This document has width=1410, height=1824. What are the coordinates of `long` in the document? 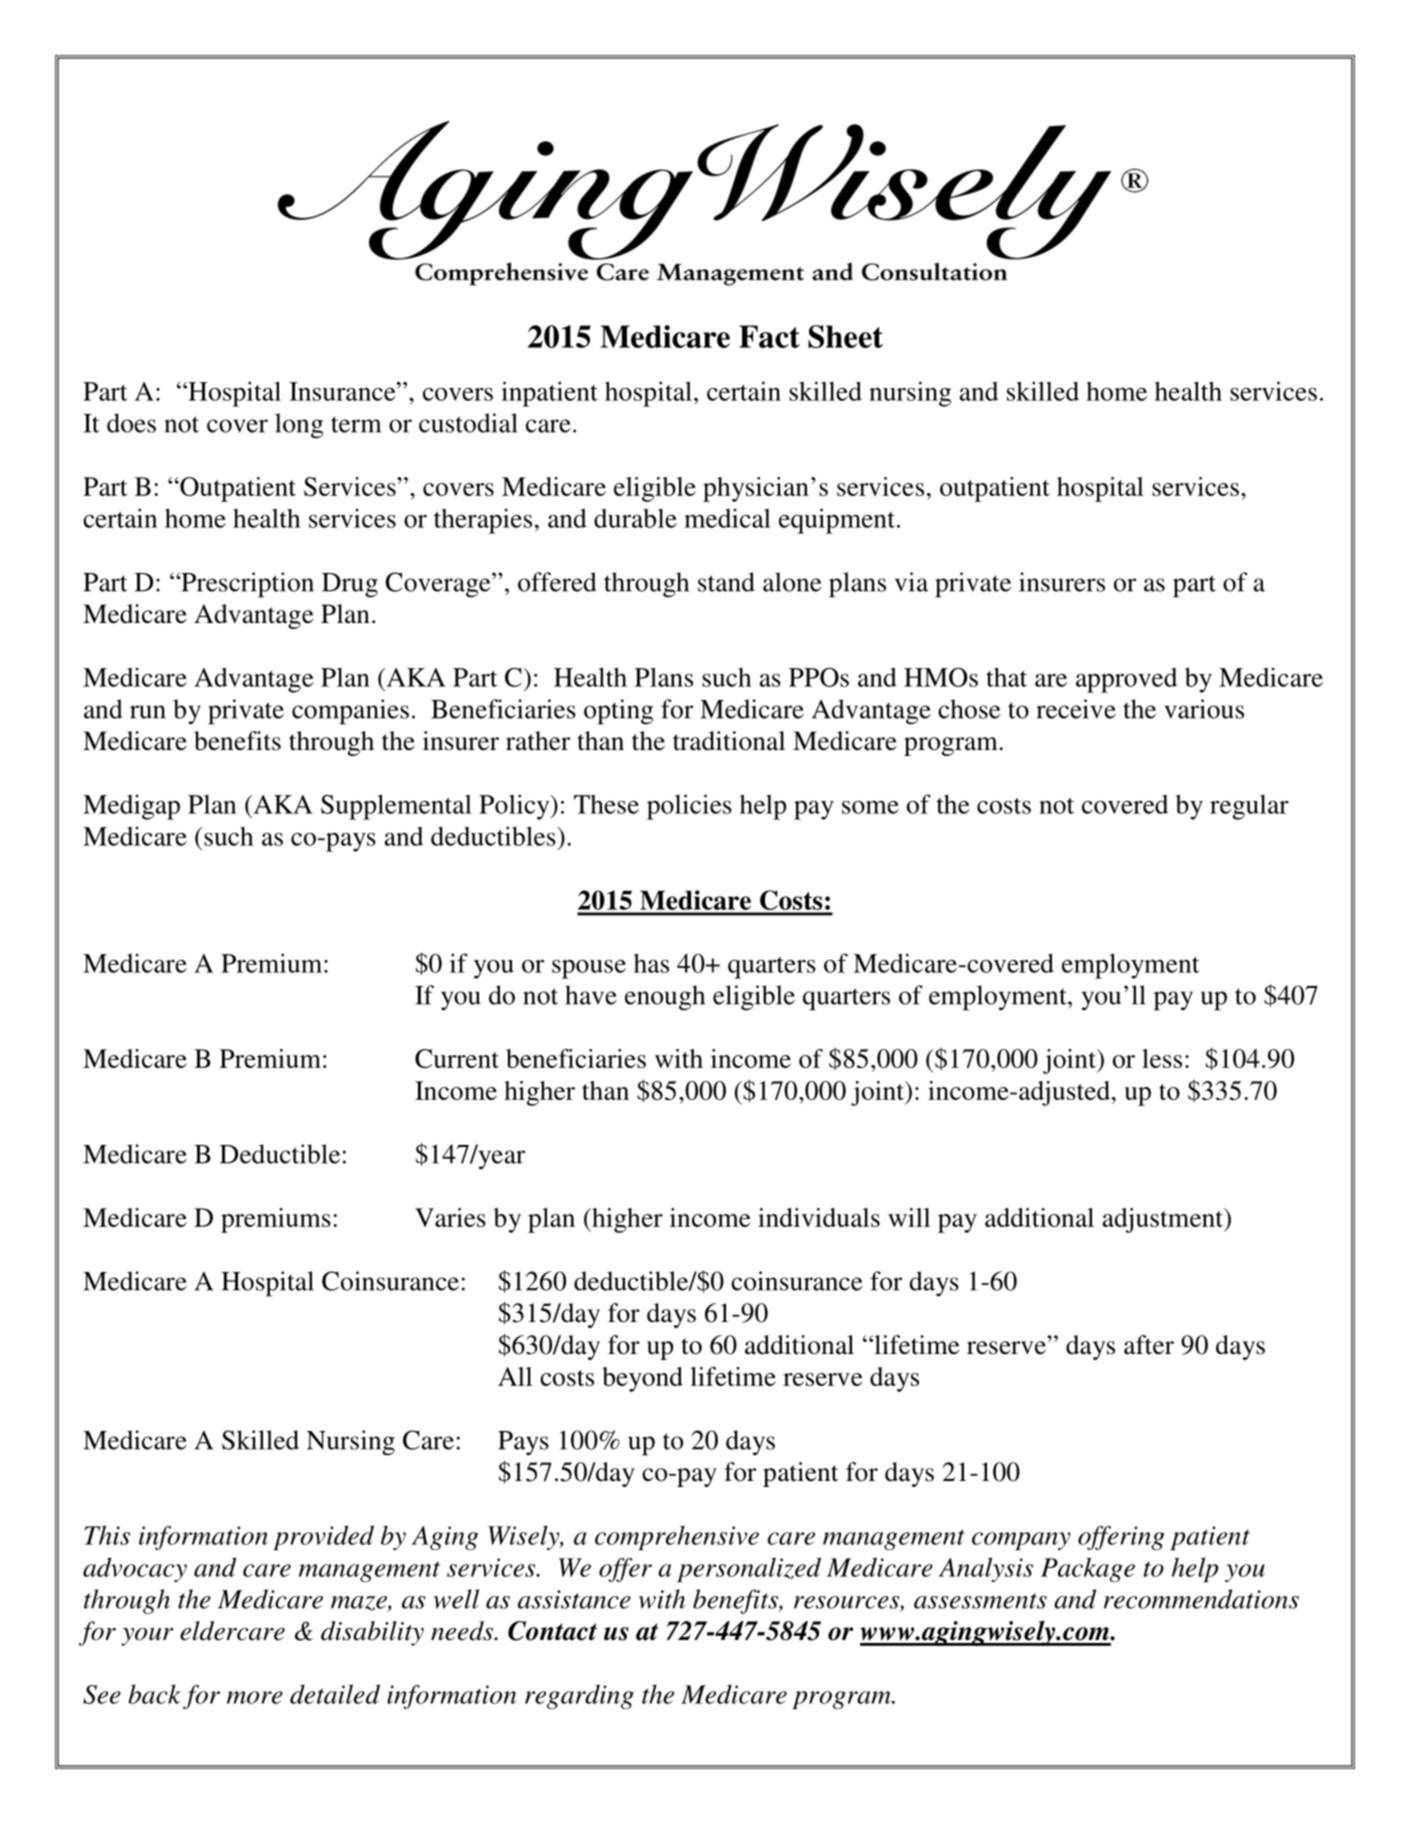 It's located at (299, 426).
